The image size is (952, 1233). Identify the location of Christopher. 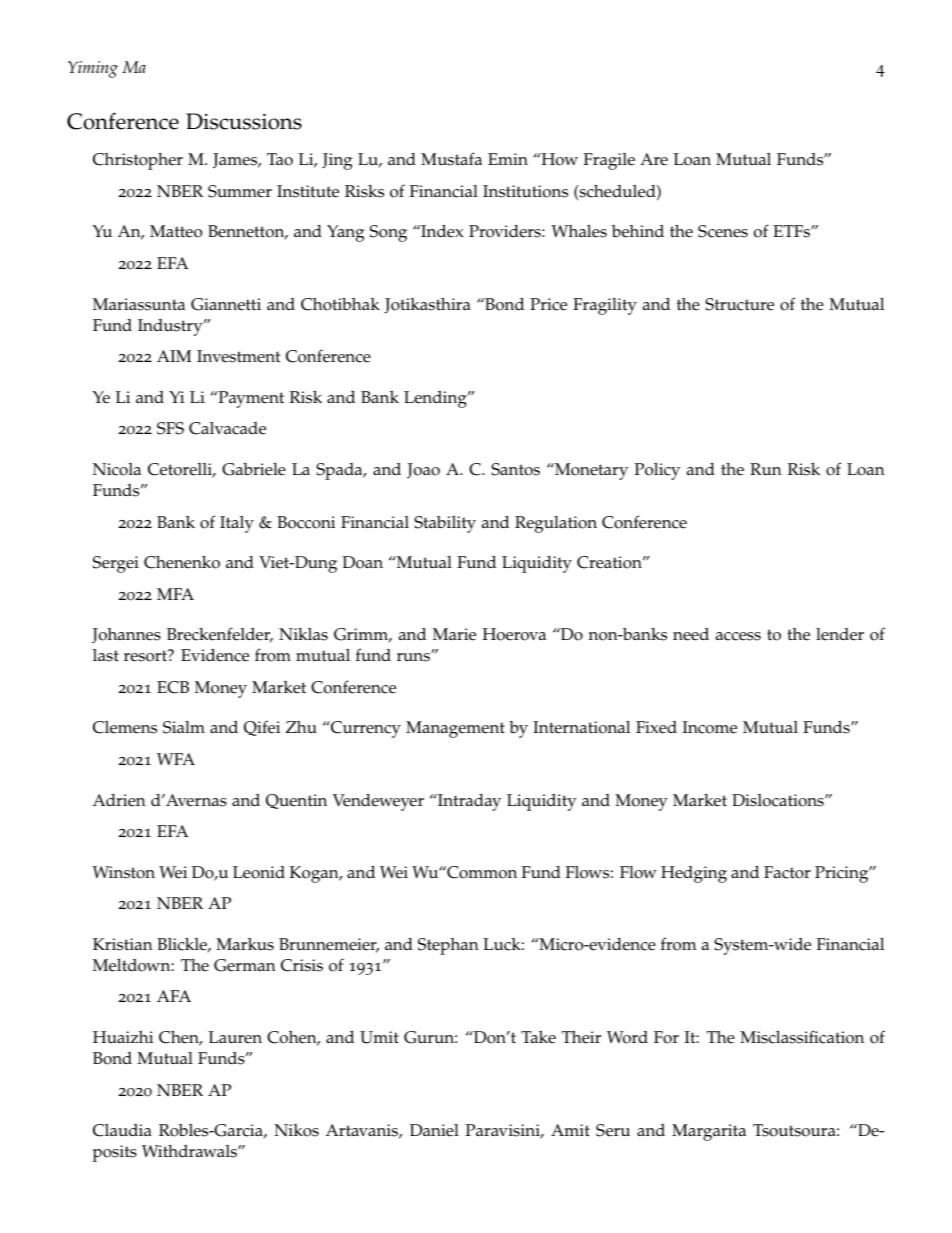
(138, 161).
